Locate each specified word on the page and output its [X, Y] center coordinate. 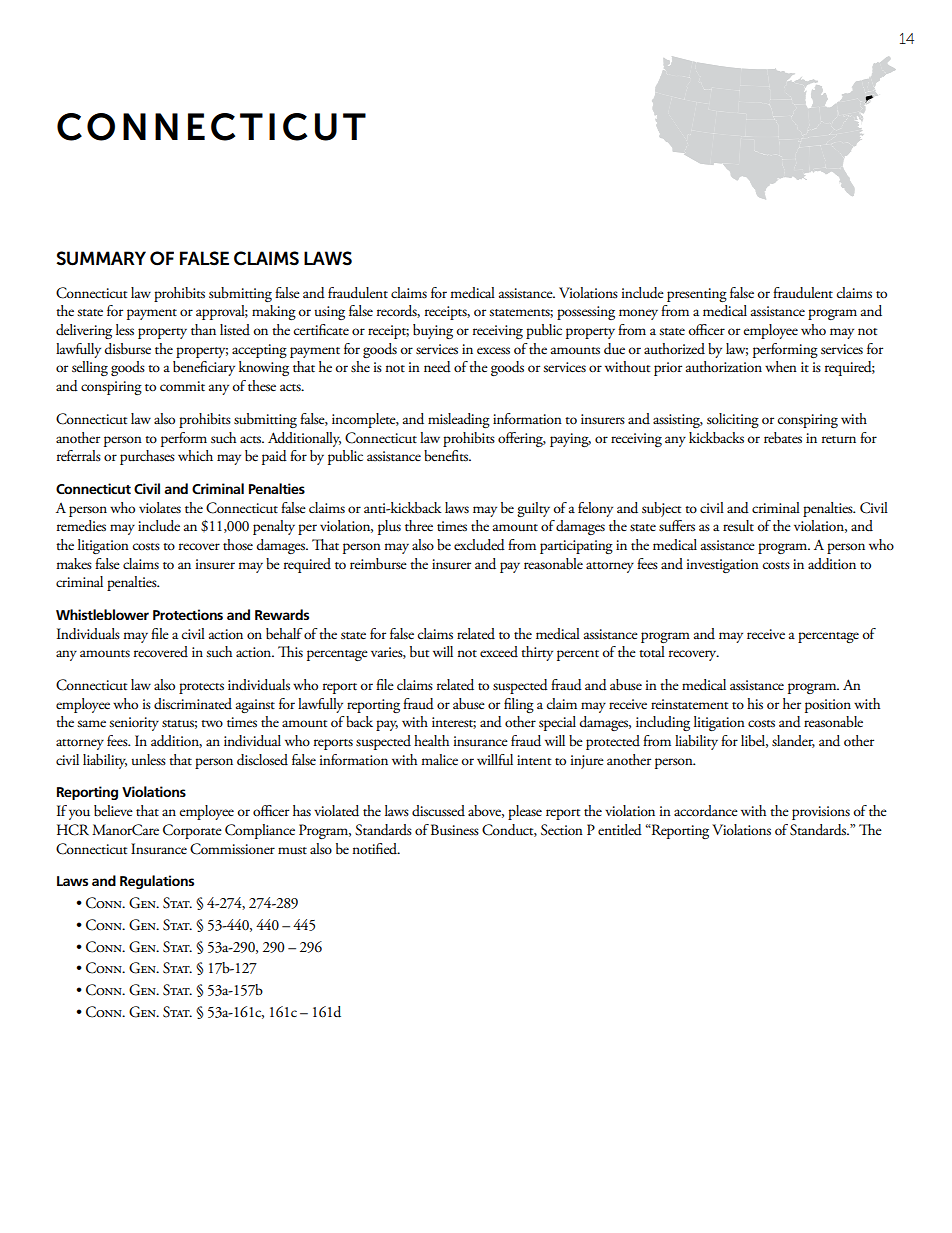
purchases [147, 457]
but [419, 652]
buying [433, 331]
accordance [706, 810]
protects [201, 688]
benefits [447, 456]
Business [455, 830]
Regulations [157, 882]
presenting [697, 295]
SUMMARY [101, 258]
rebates [783, 438]
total [652, 652]
